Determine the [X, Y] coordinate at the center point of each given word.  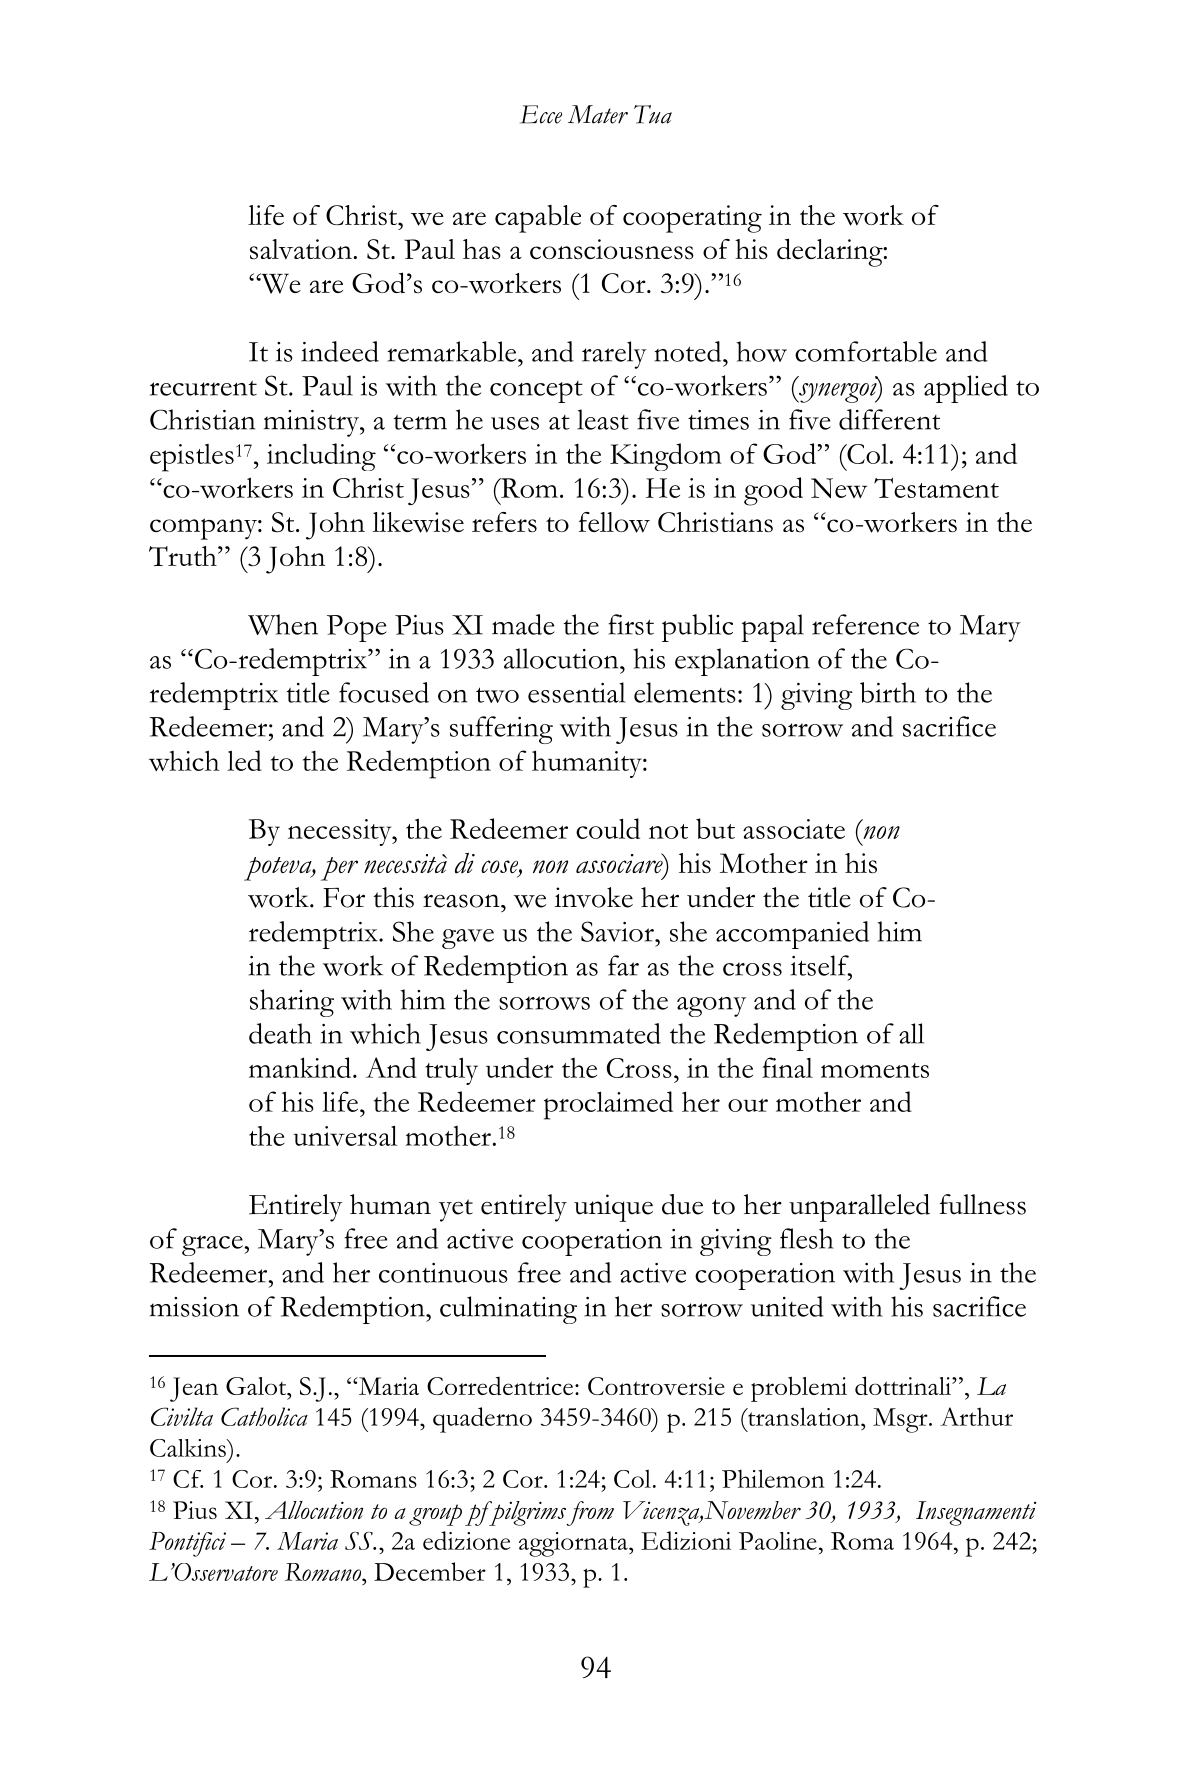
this [393, 897]
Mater [598, 114]
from [590, 1513]
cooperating [692, 219]
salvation [301, 249]
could [608, 828]
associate [794, 829]
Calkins [189, 1448]
